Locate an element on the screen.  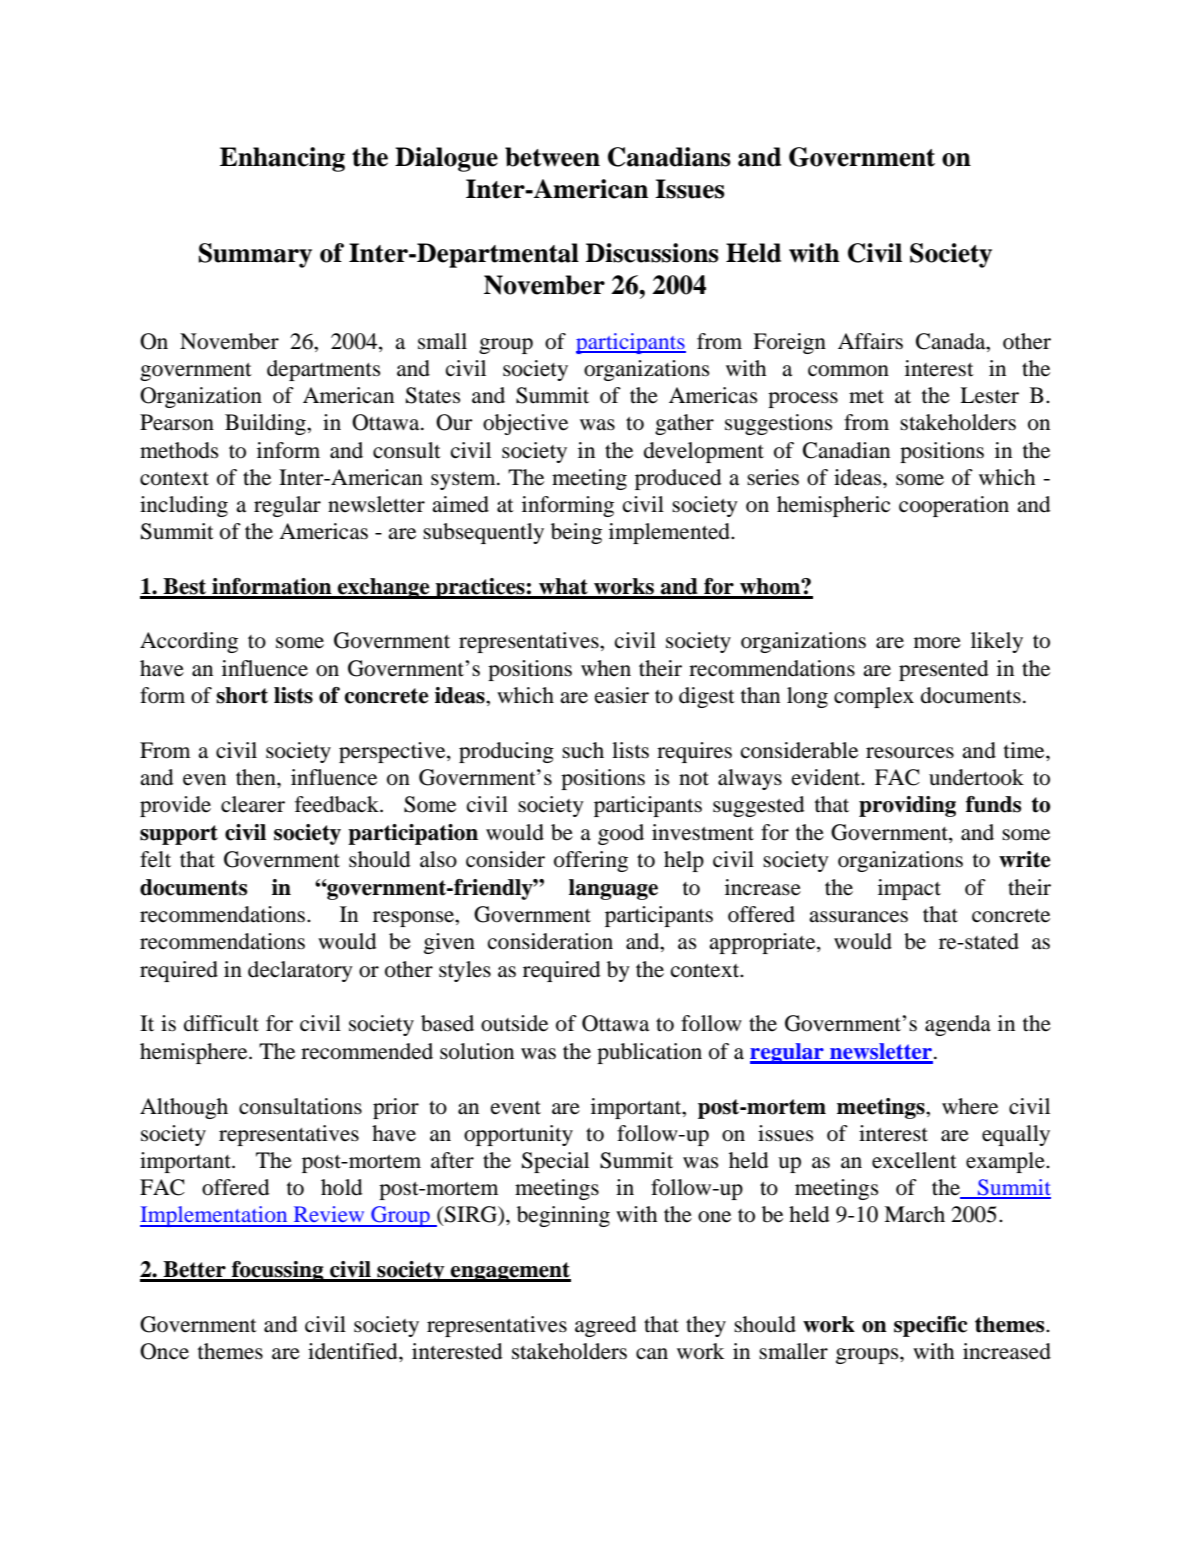
focussing is located at coordinates (278, 1271).
